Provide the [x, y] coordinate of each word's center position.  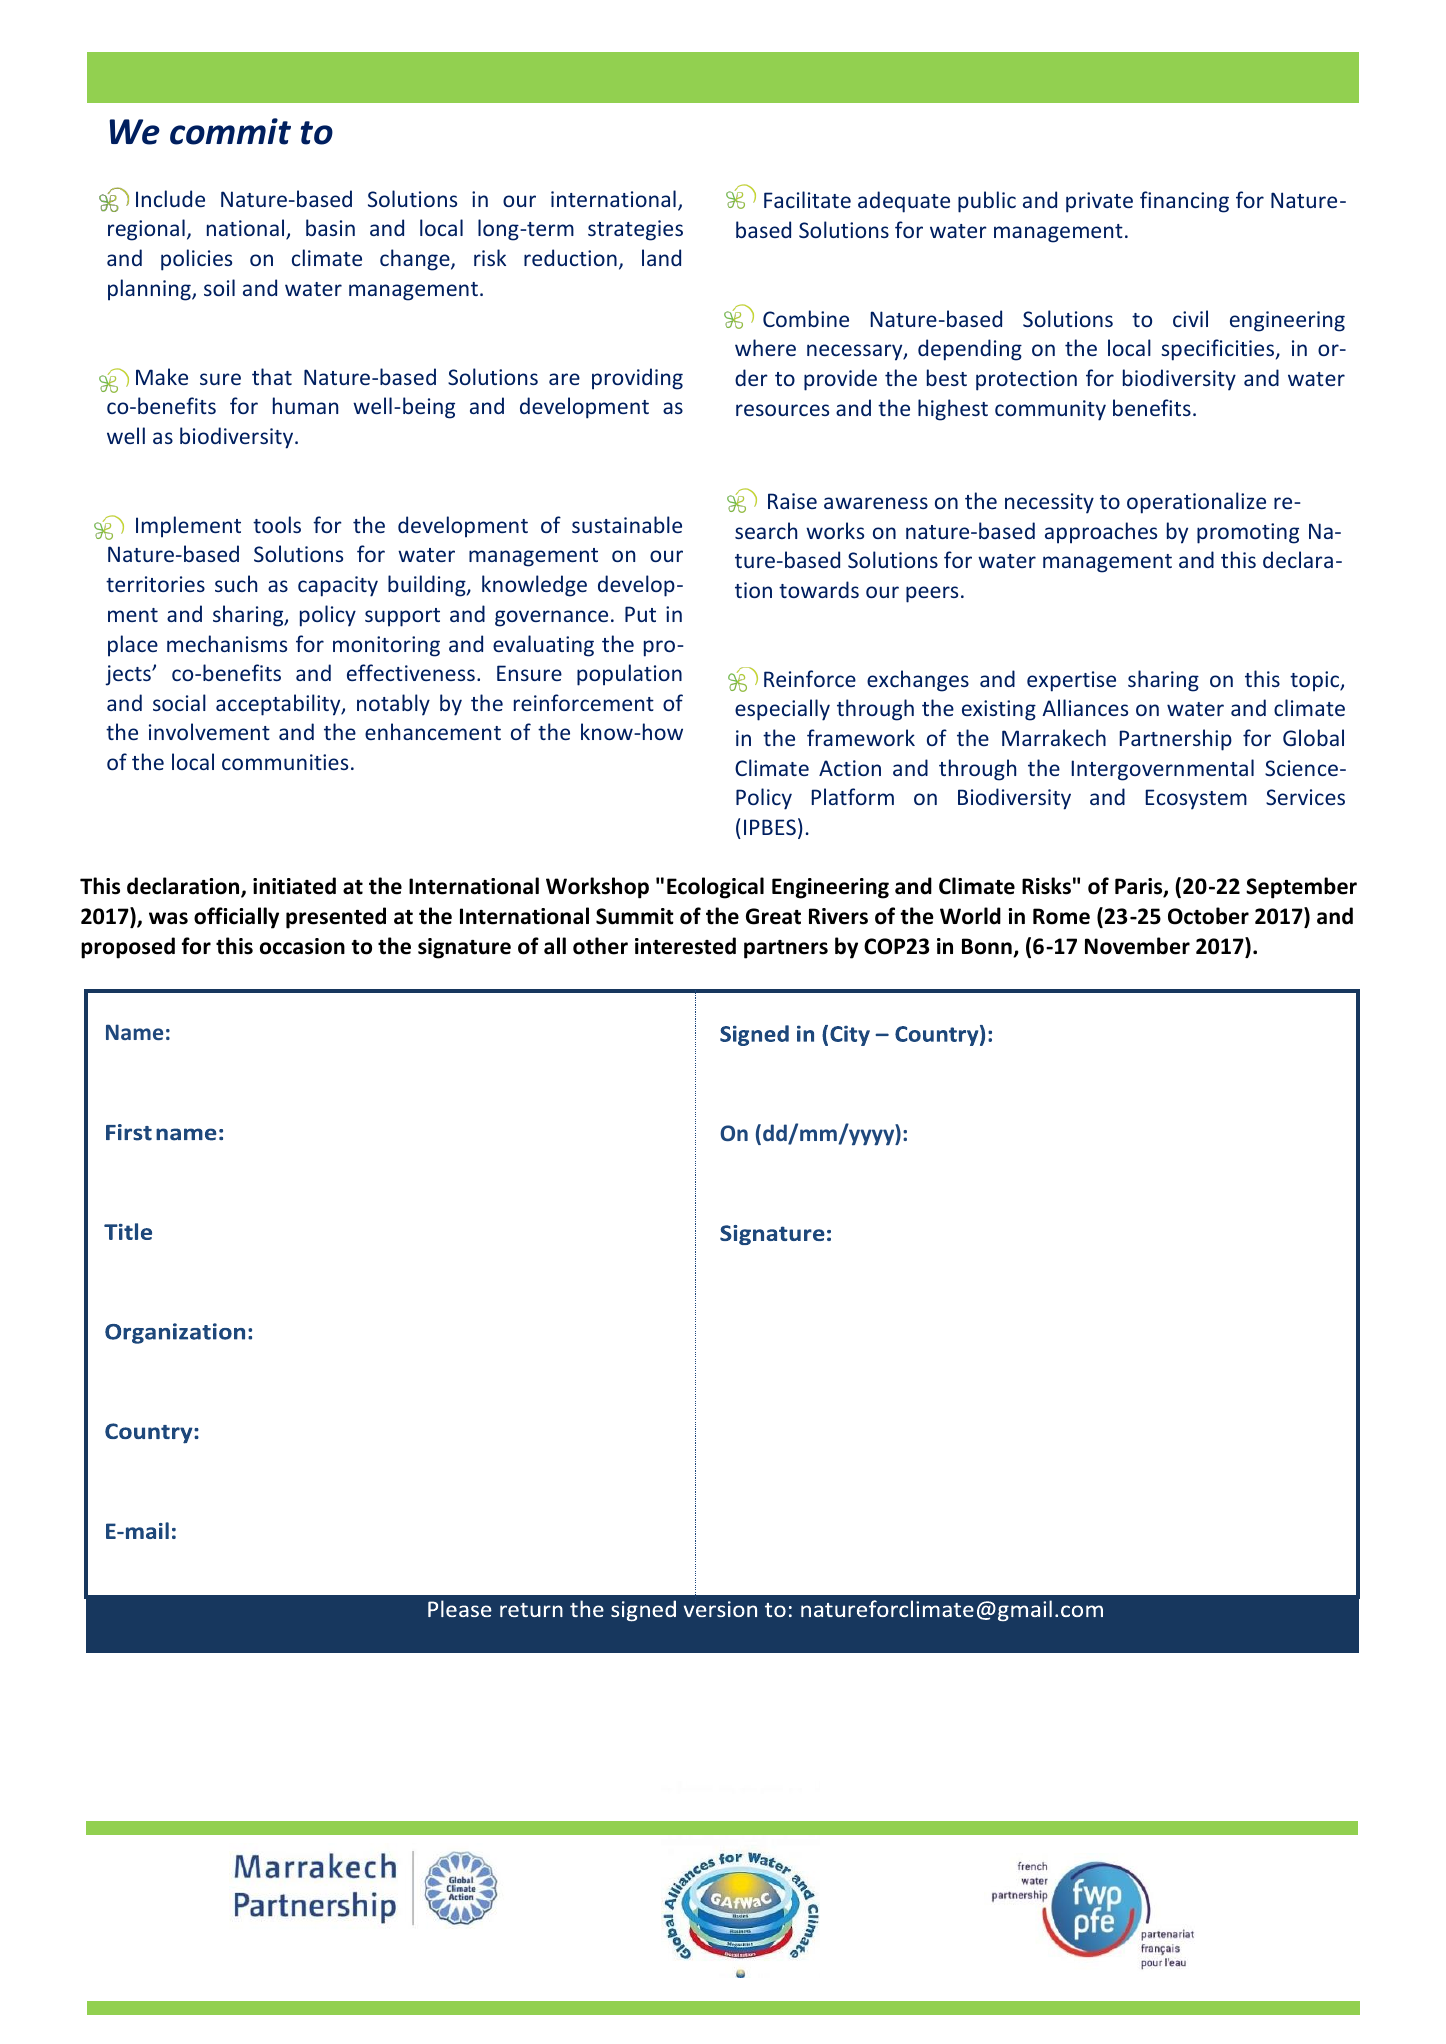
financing [1184, 202]
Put [640, 614]
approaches [1101, 533]
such [236, 583]
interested [685, 946]
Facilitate [807, 199]
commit [230, 131]
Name [134, 1032]
